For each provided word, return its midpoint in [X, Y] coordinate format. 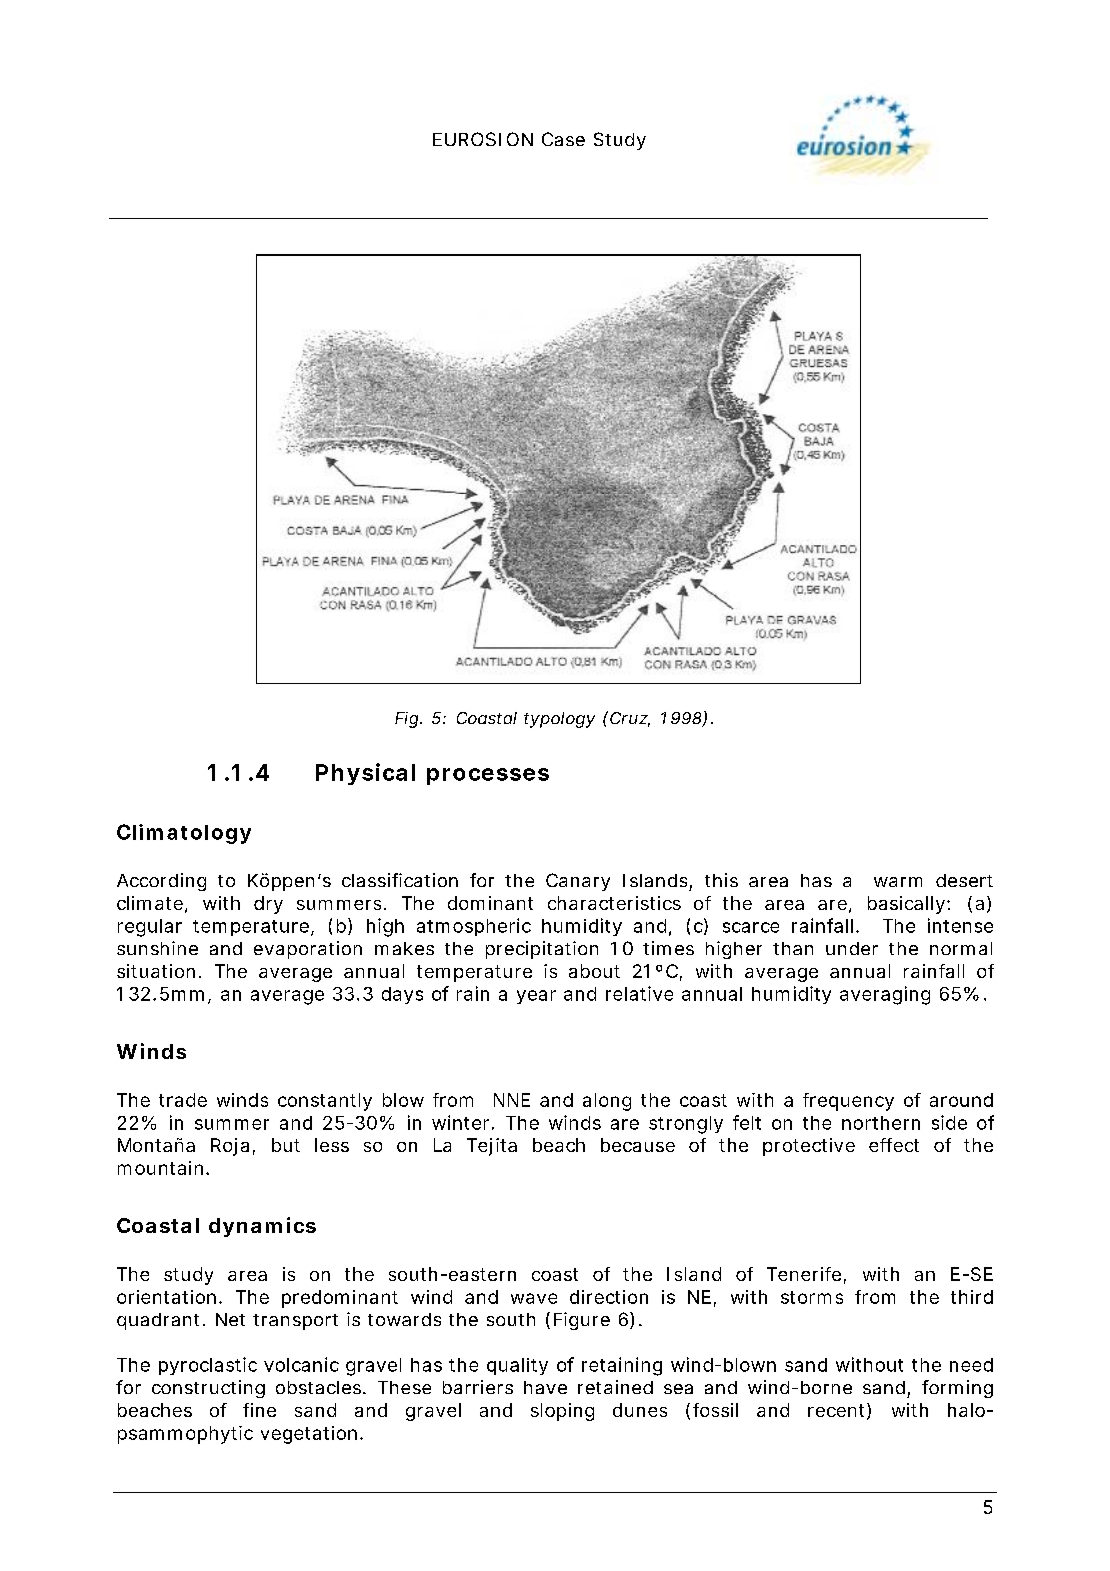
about [594, 971]
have [545, 1387]
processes [488, 776]
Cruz [629, 718]
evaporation [308, 950]
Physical [365, 774]
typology [559, 720]
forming [957, 1389]
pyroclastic [208, 1366]
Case [563, 139]
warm [898, 882]
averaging [885, 995]
